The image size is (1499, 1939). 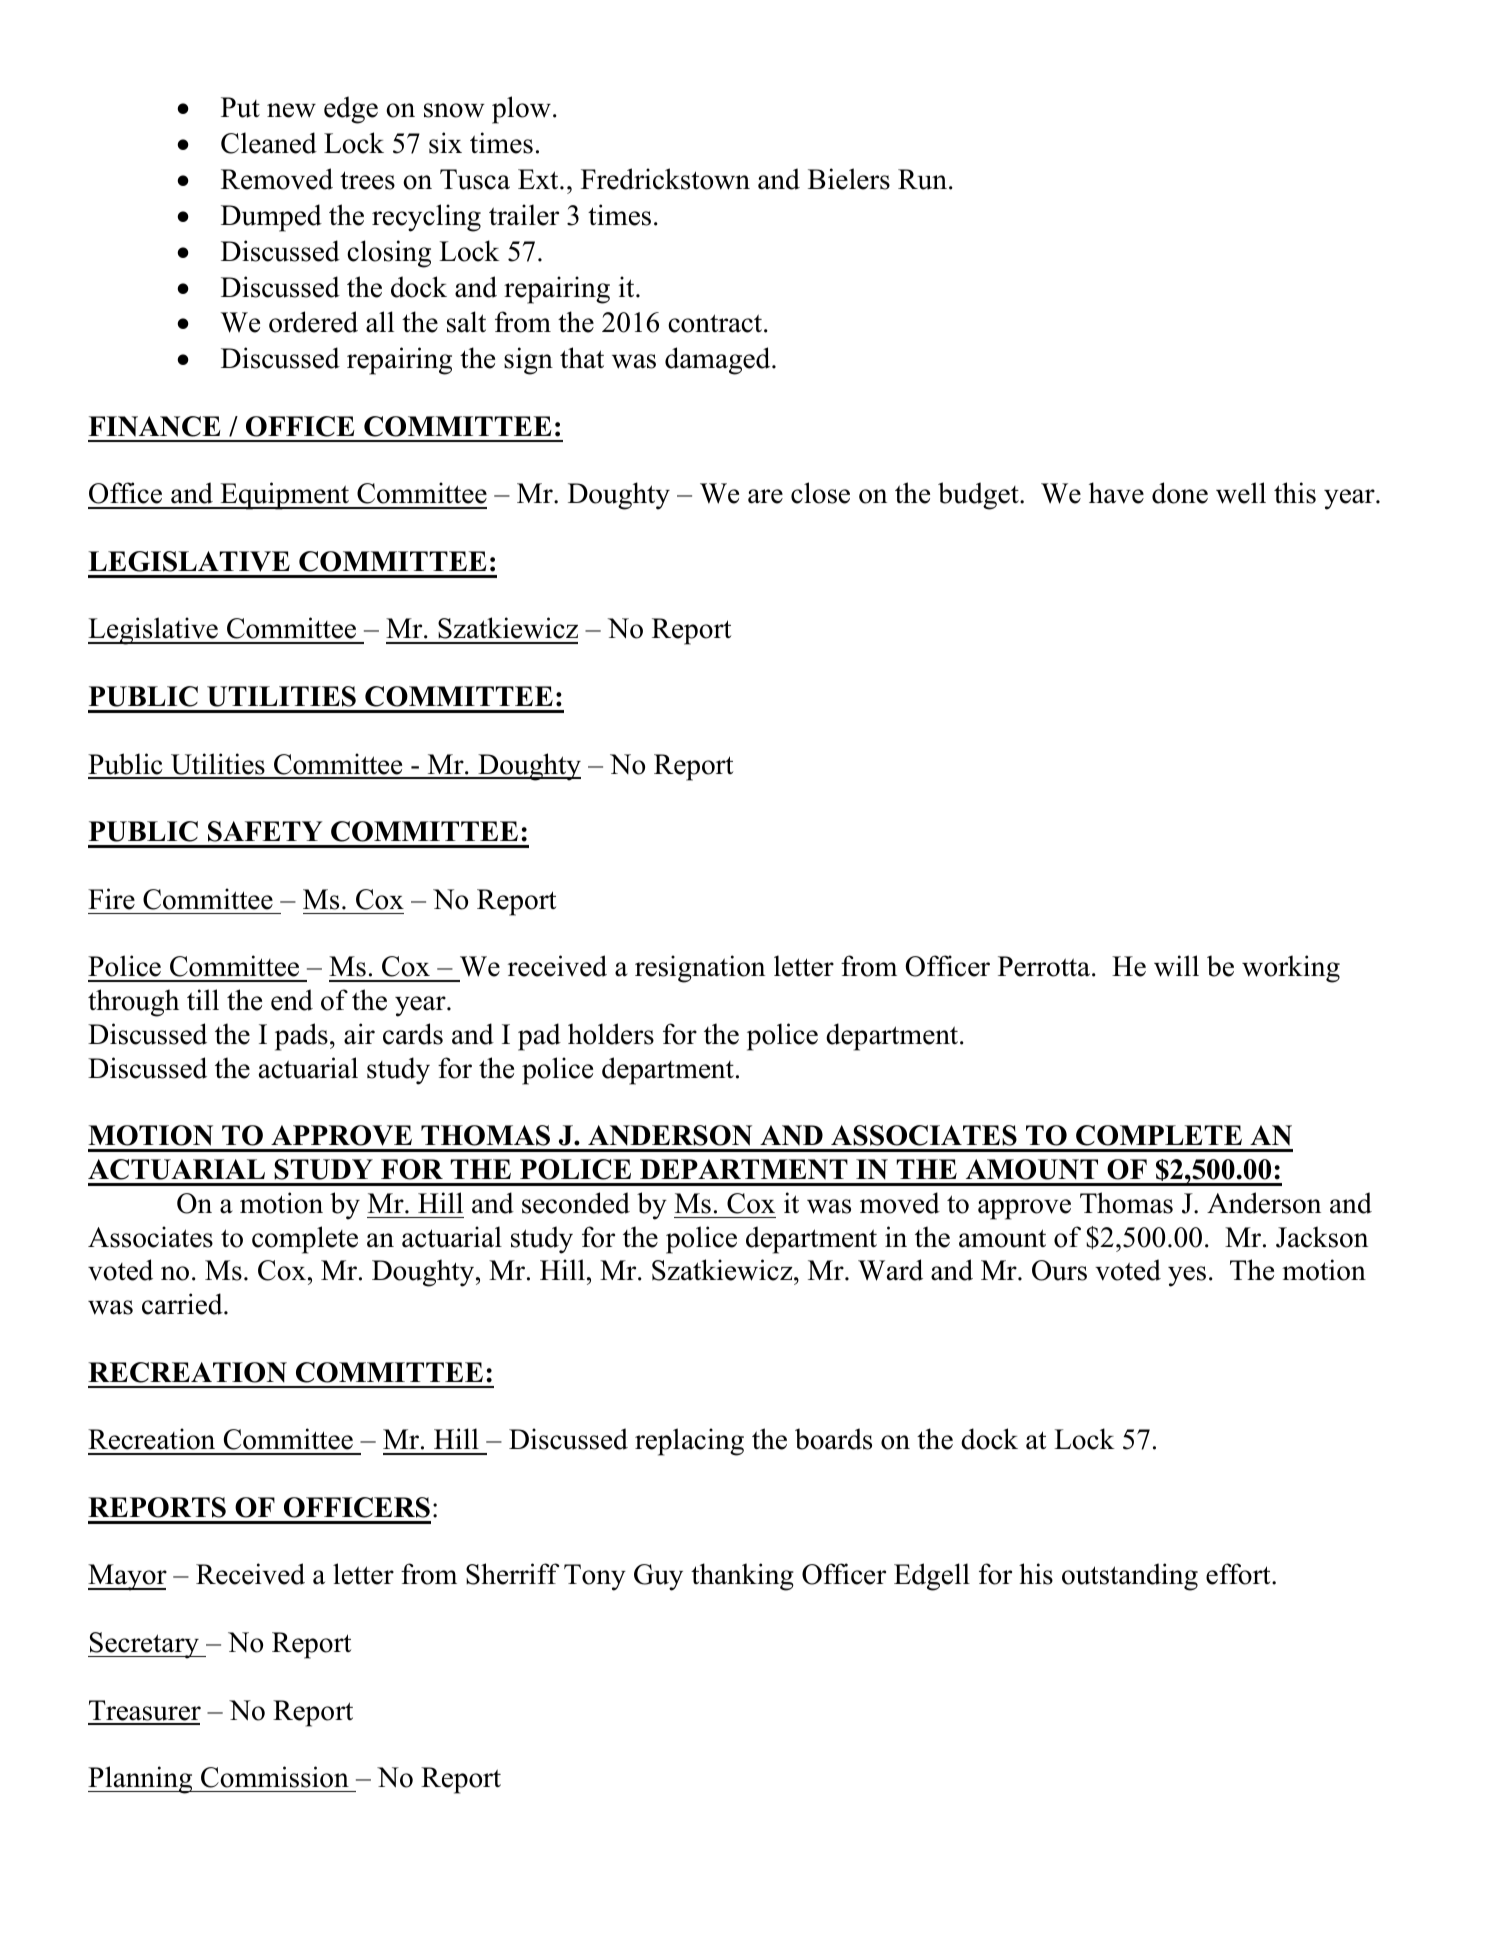 What do you see at coordinates (292, 1000) in the image?
I see `end` at bounding box center [292, 1000].
